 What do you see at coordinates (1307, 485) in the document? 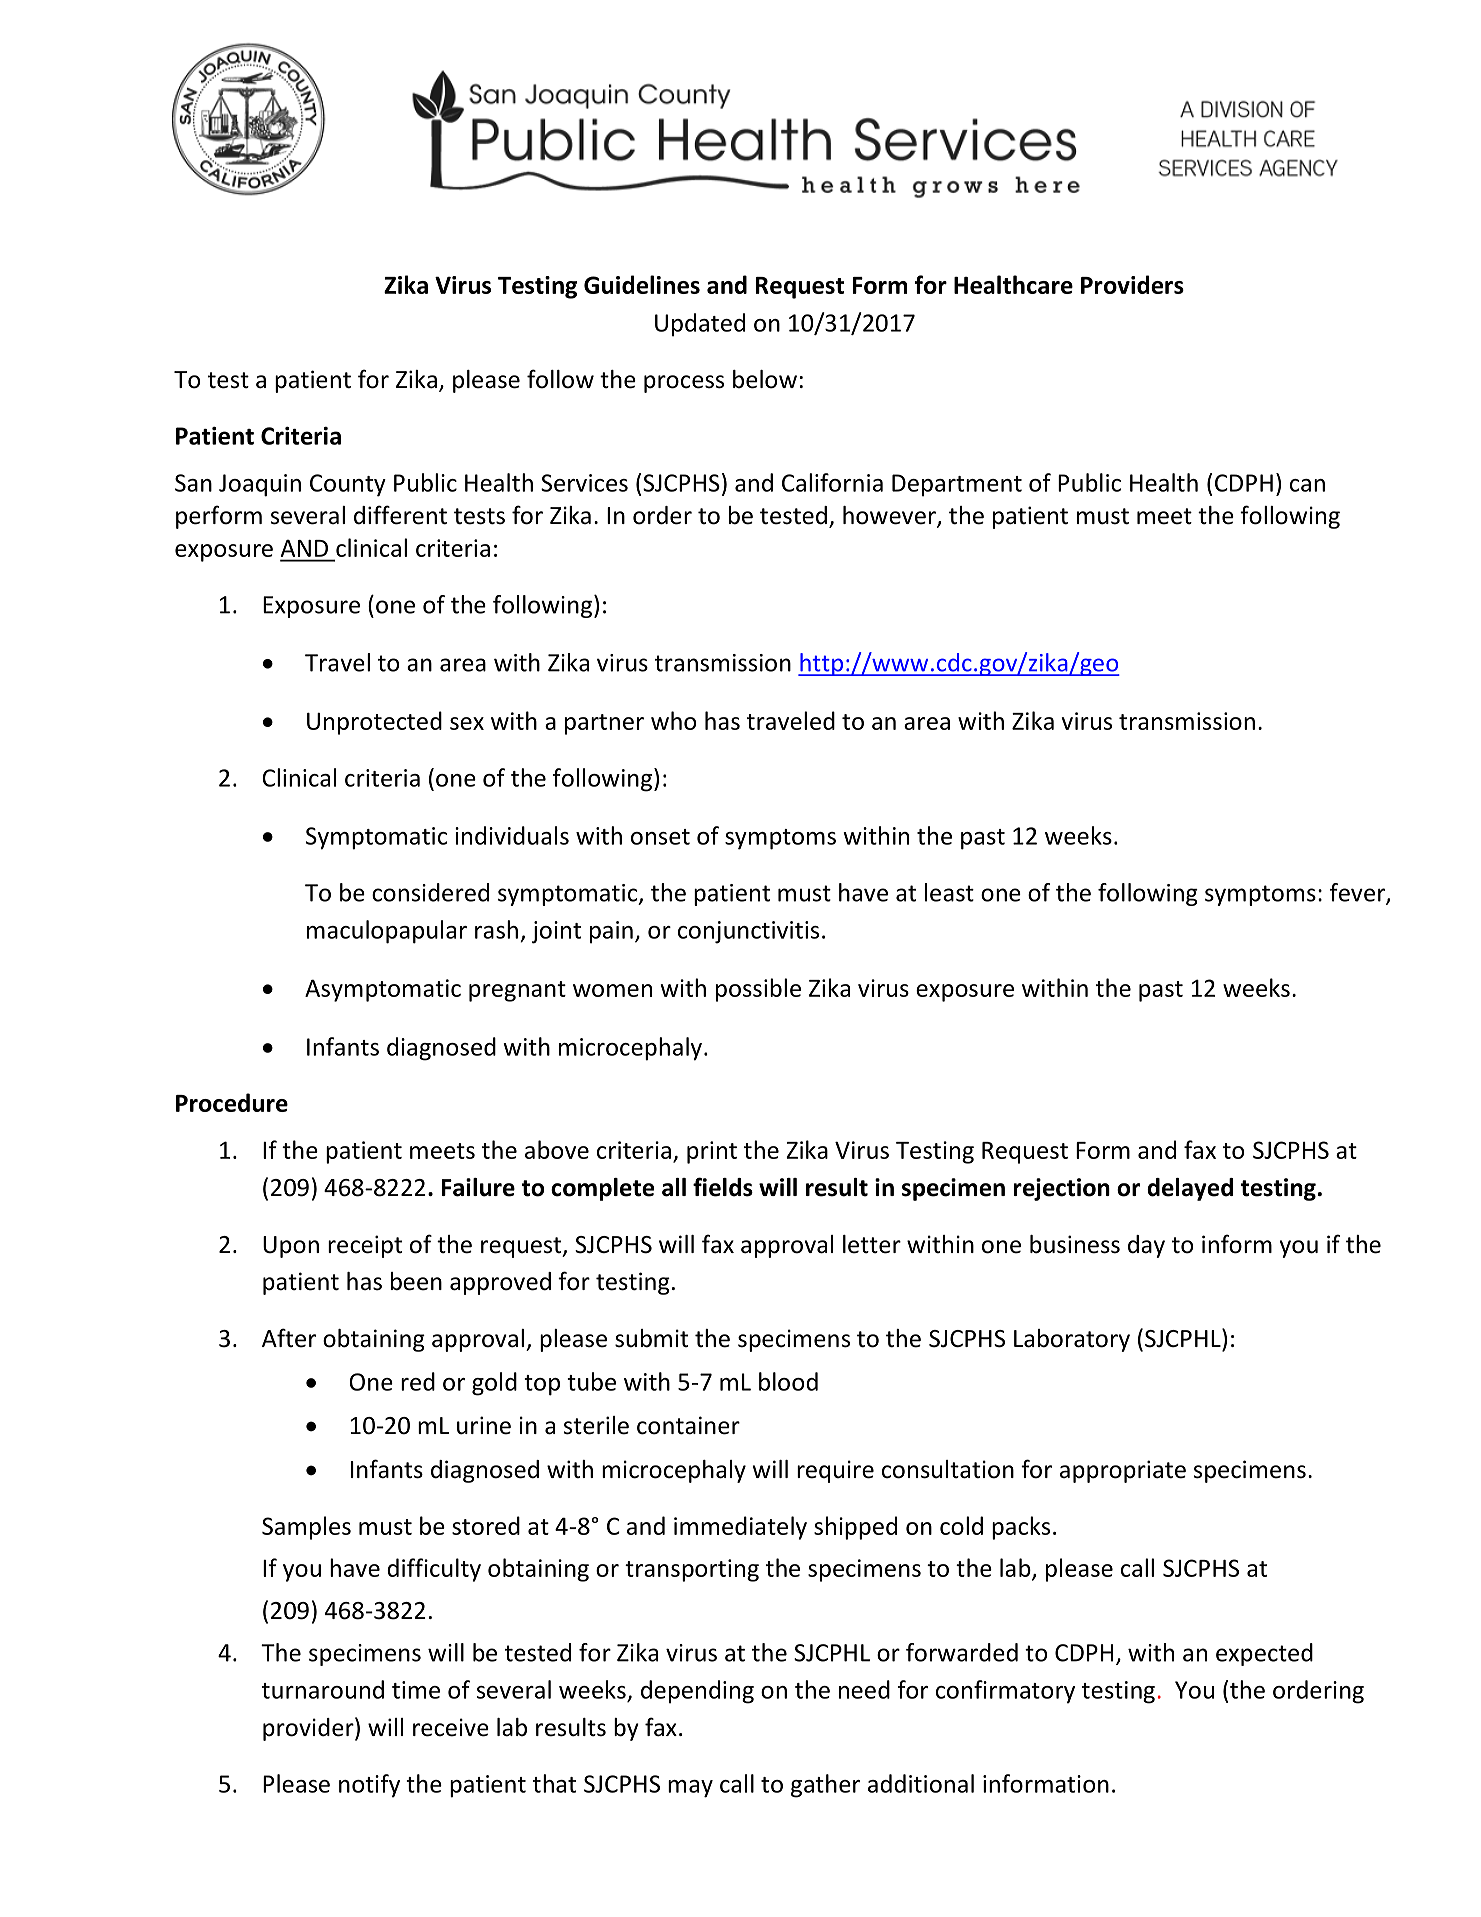
I see `can` at bounding box center [1307, 485].
